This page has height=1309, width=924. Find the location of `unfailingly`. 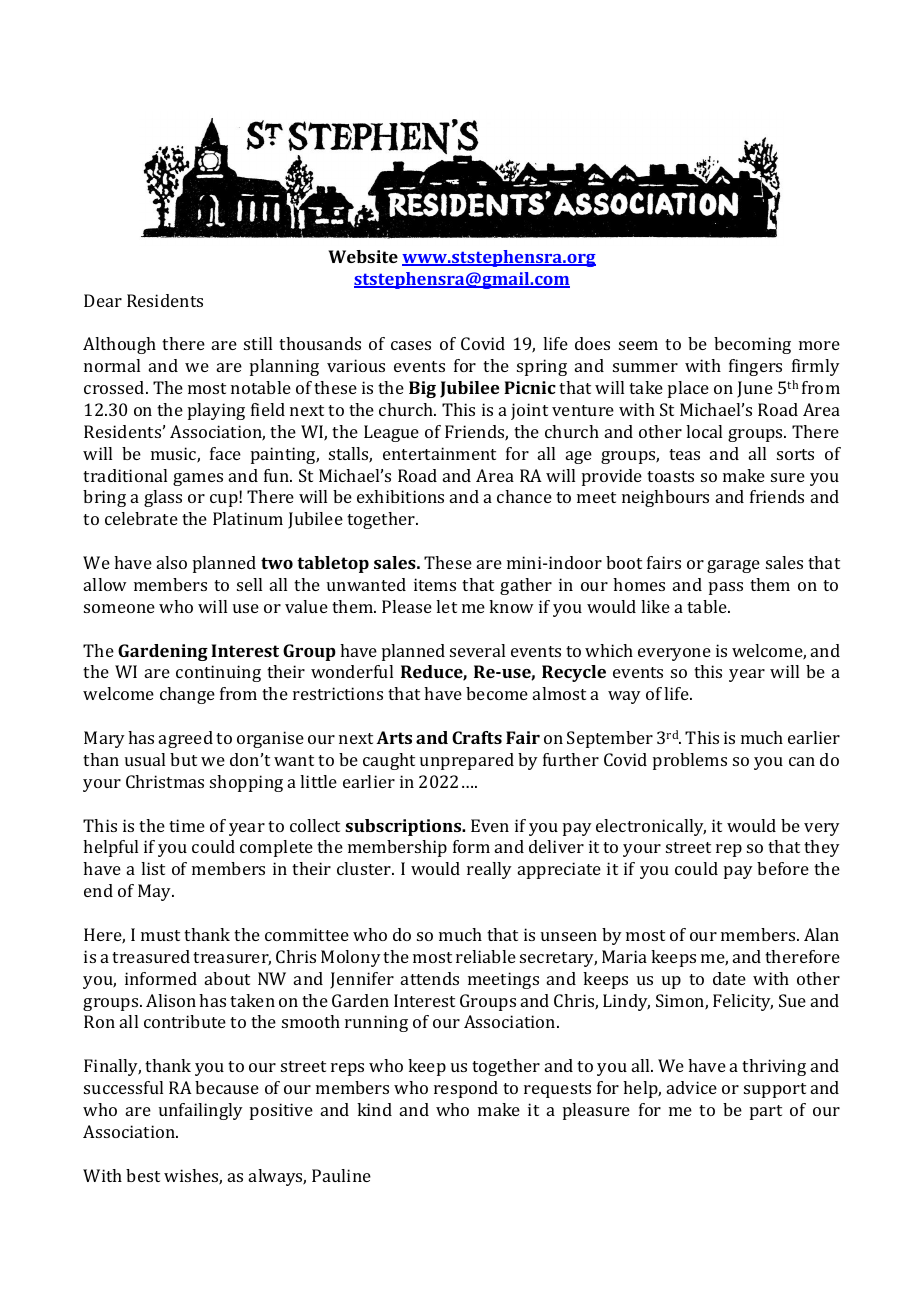

unfailingly is located at coordinates (201, 1111).
